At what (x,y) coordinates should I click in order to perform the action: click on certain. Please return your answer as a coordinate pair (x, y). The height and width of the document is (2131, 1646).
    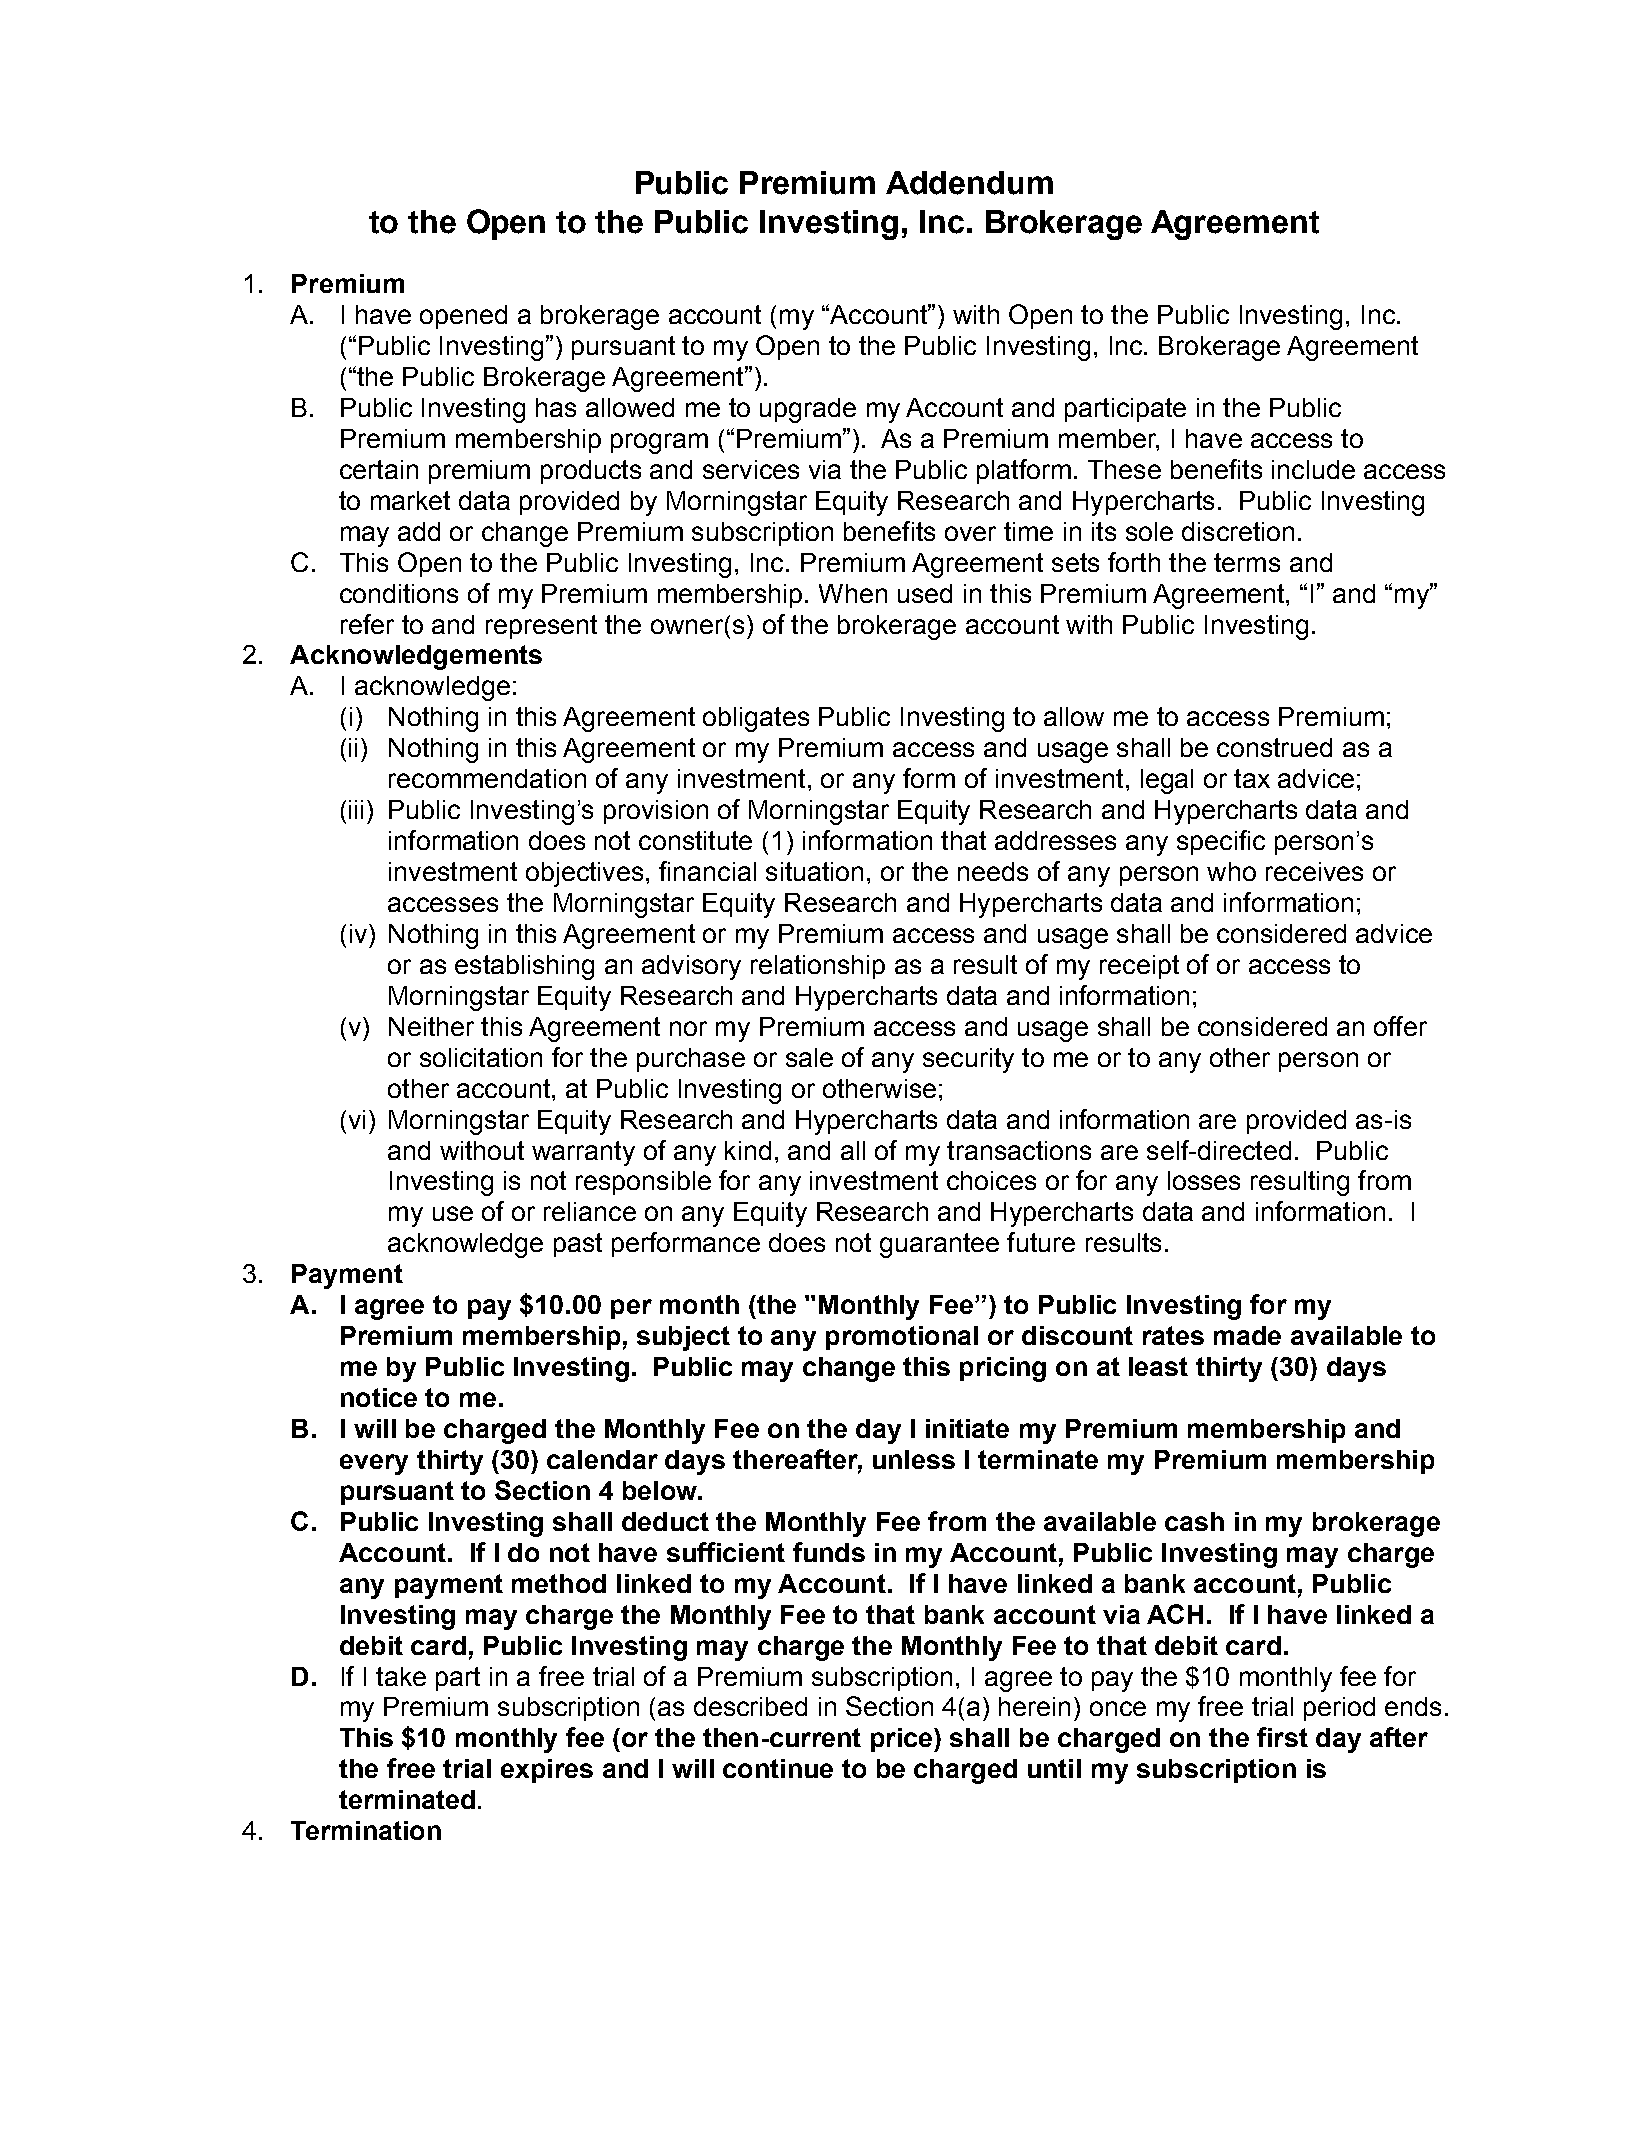
    Looking at the image, I should click on (379, 469).
